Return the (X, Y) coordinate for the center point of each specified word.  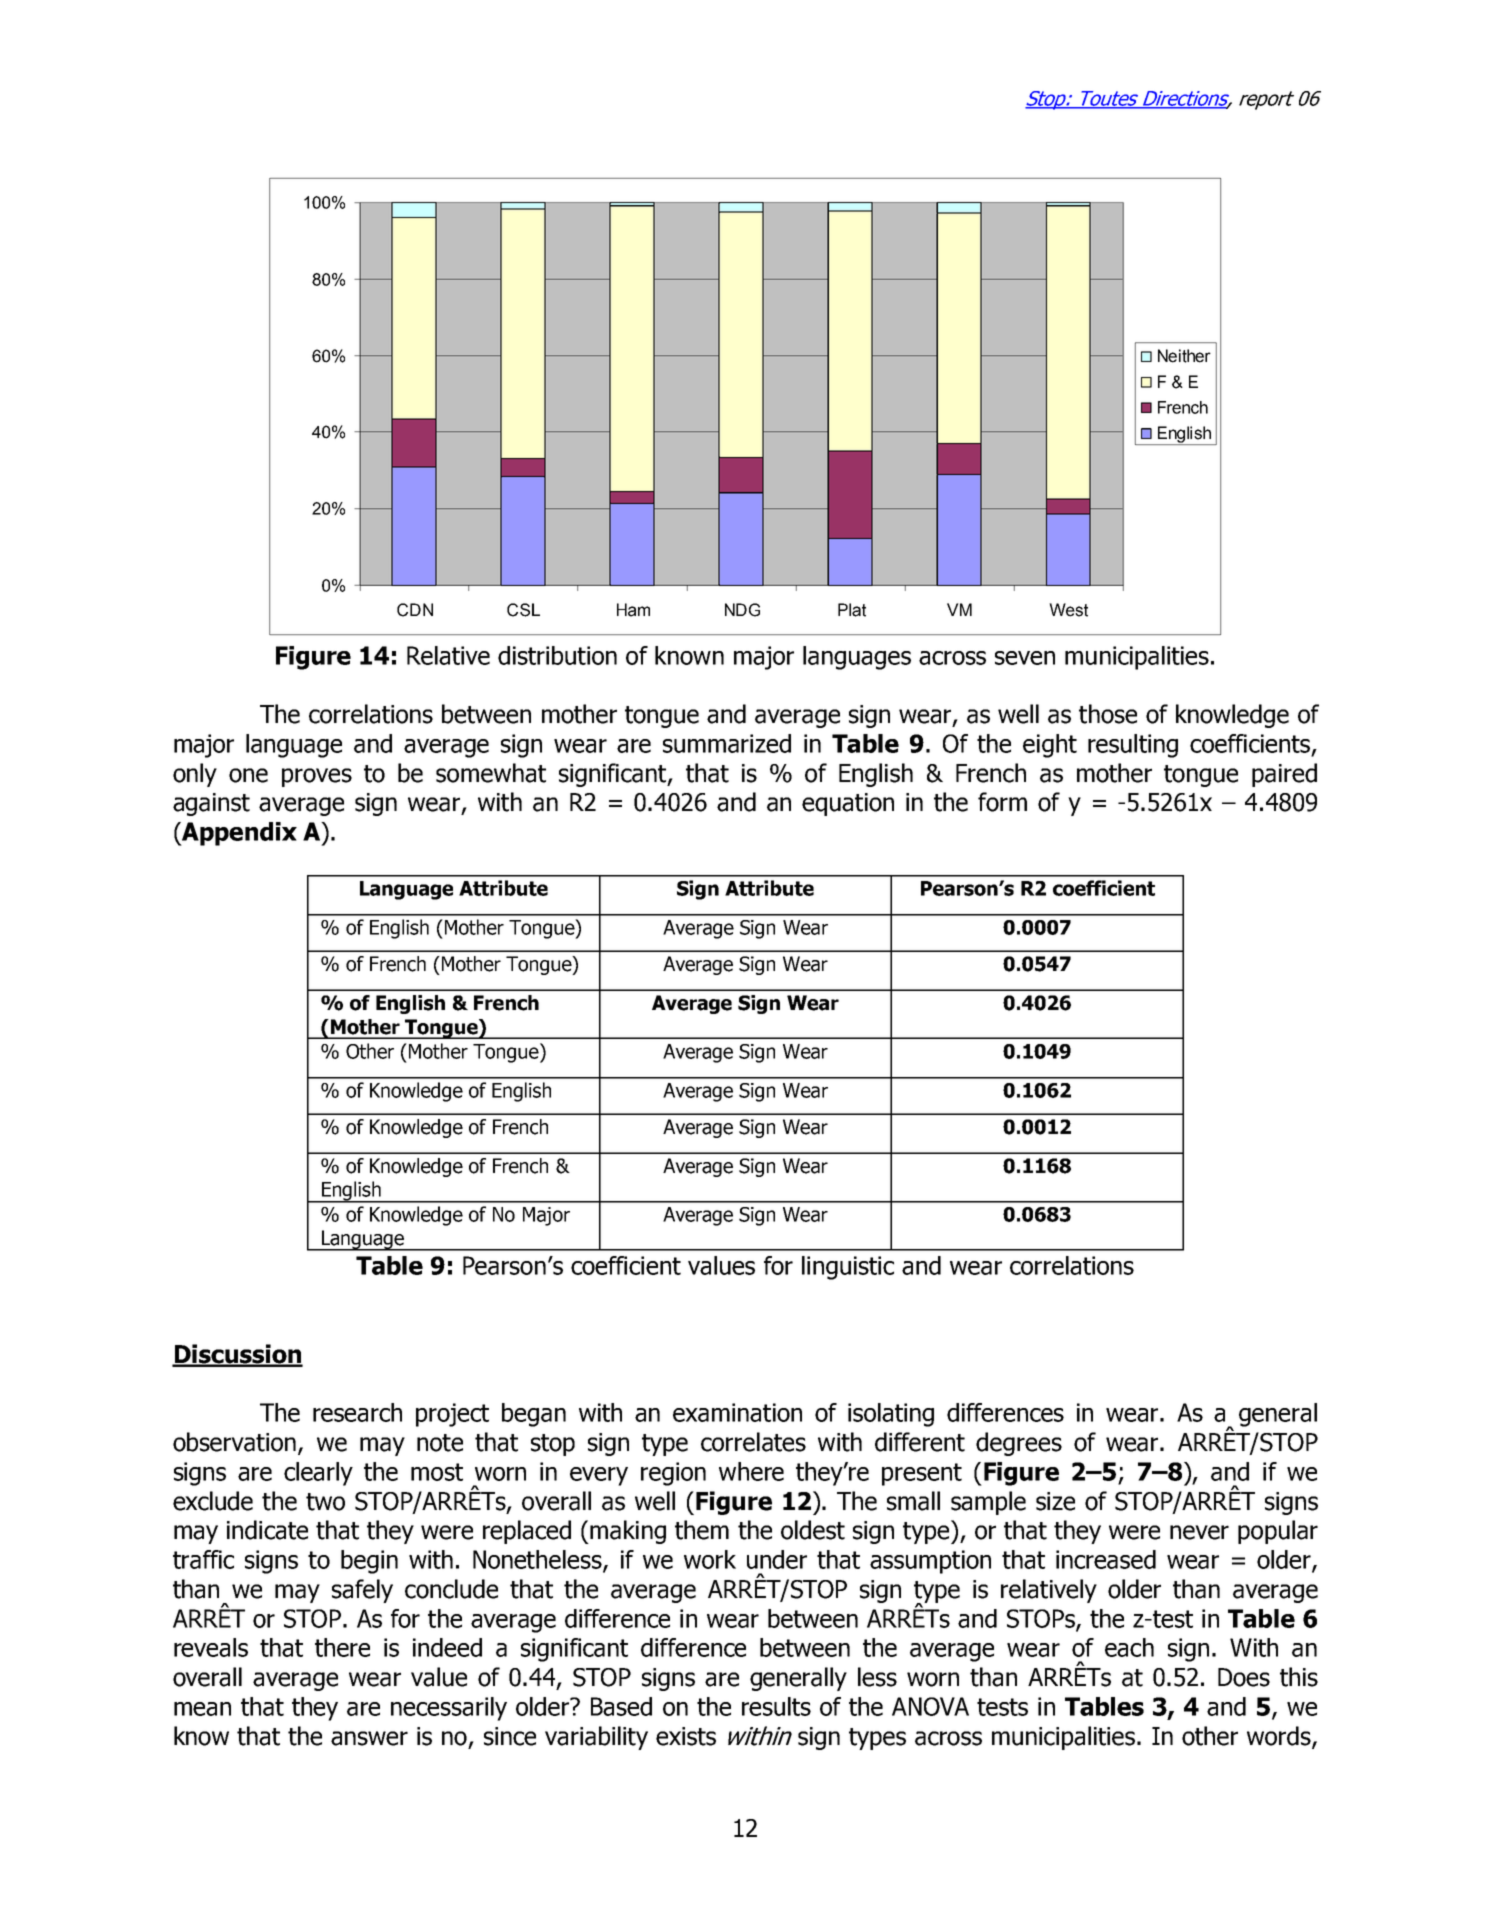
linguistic (848, 1268)
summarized (727, 743)
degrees (1019, 1444)
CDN (415, 610)
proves (317, 777)
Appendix (238, 834)
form (1002, 802)
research (357, 1412)
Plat (852, 610)
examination (737, 1412)
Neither (1184, 356)
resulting (1133, 746)
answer (369, 1738)
